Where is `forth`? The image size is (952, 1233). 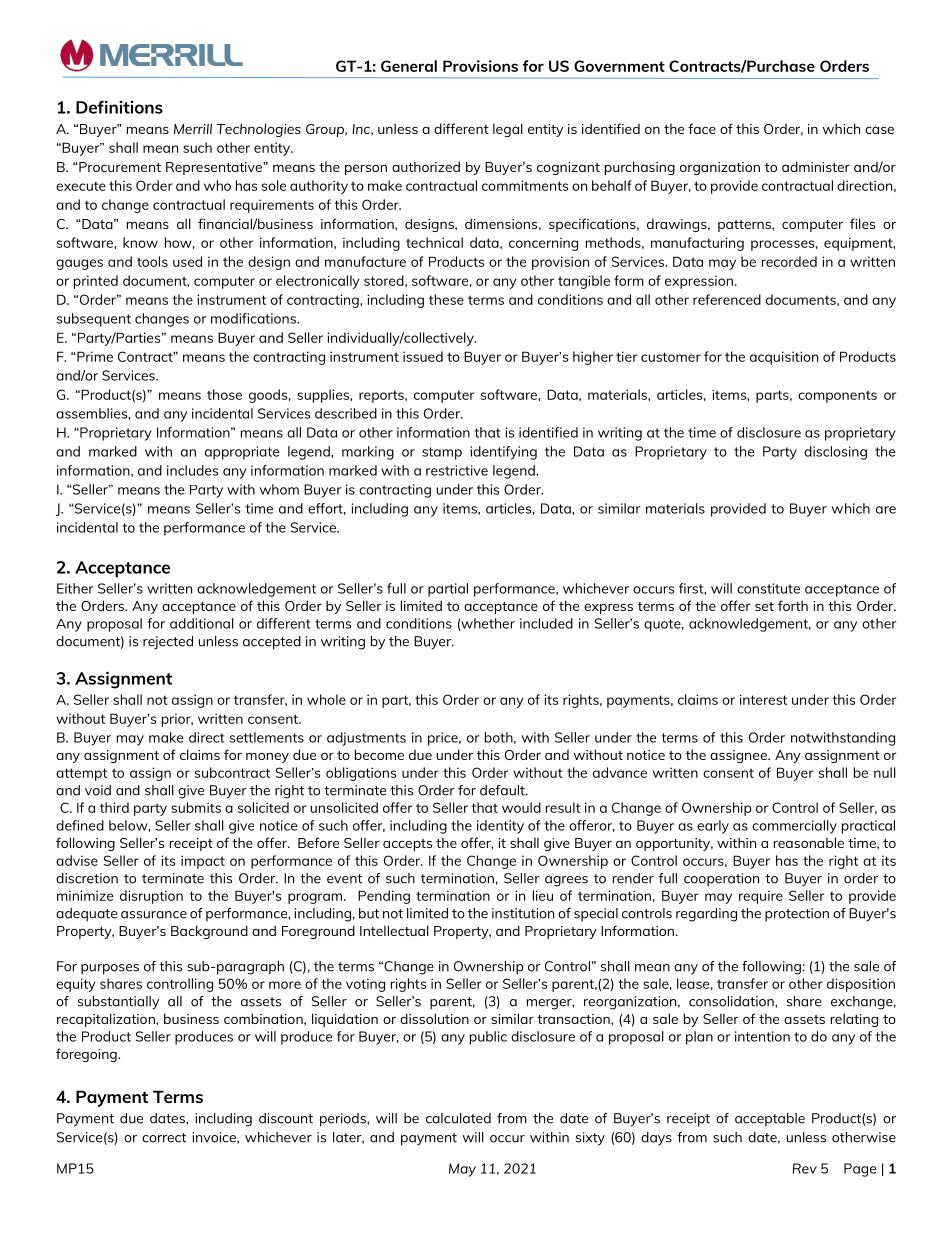
forth is located at coordinates (793, 605).
